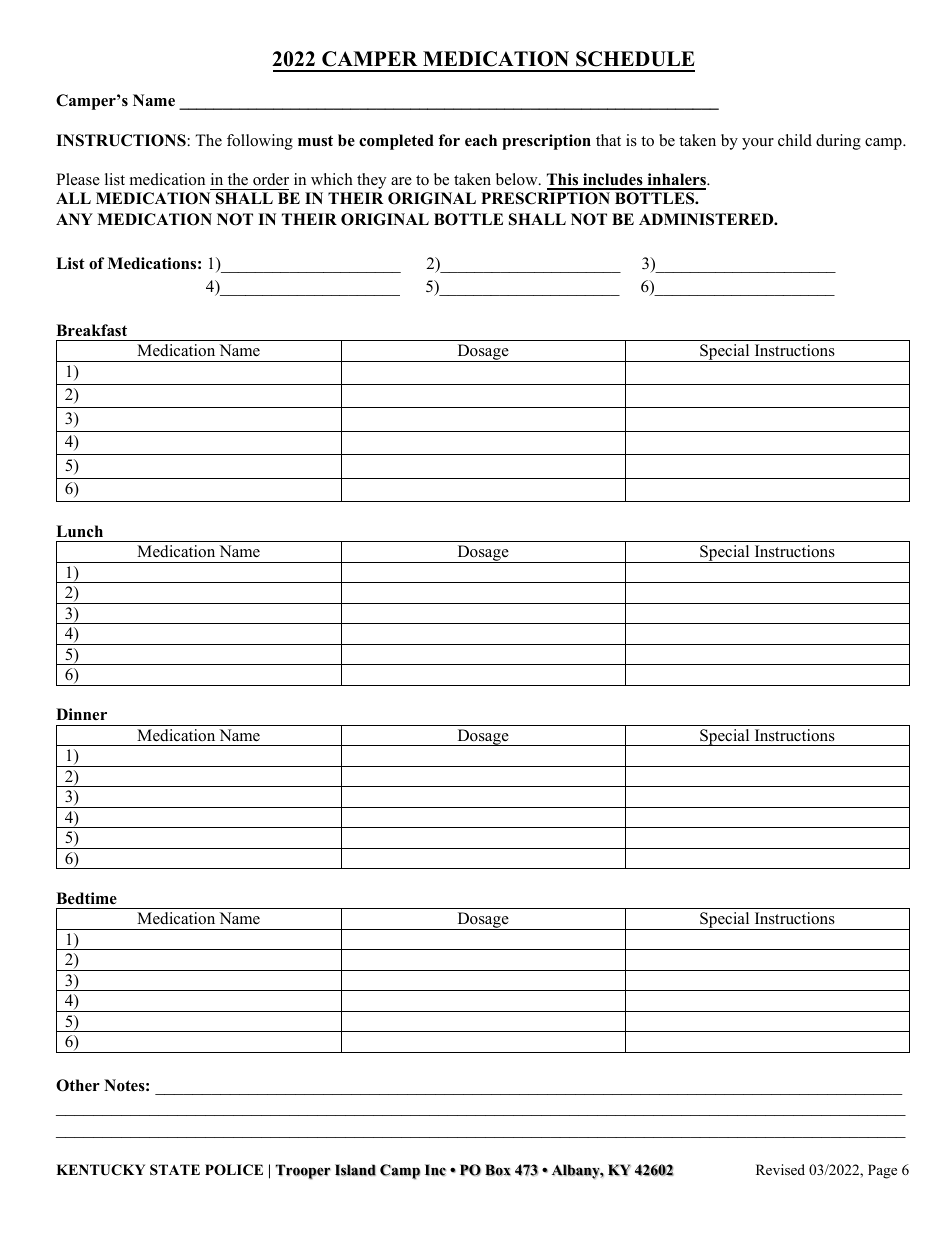 The width and height of the screenshot is (952, 1233). What do you see at coordinates (81, 714) in the screenshot?
I see `Dinner` at bounding box center [81, 714].
